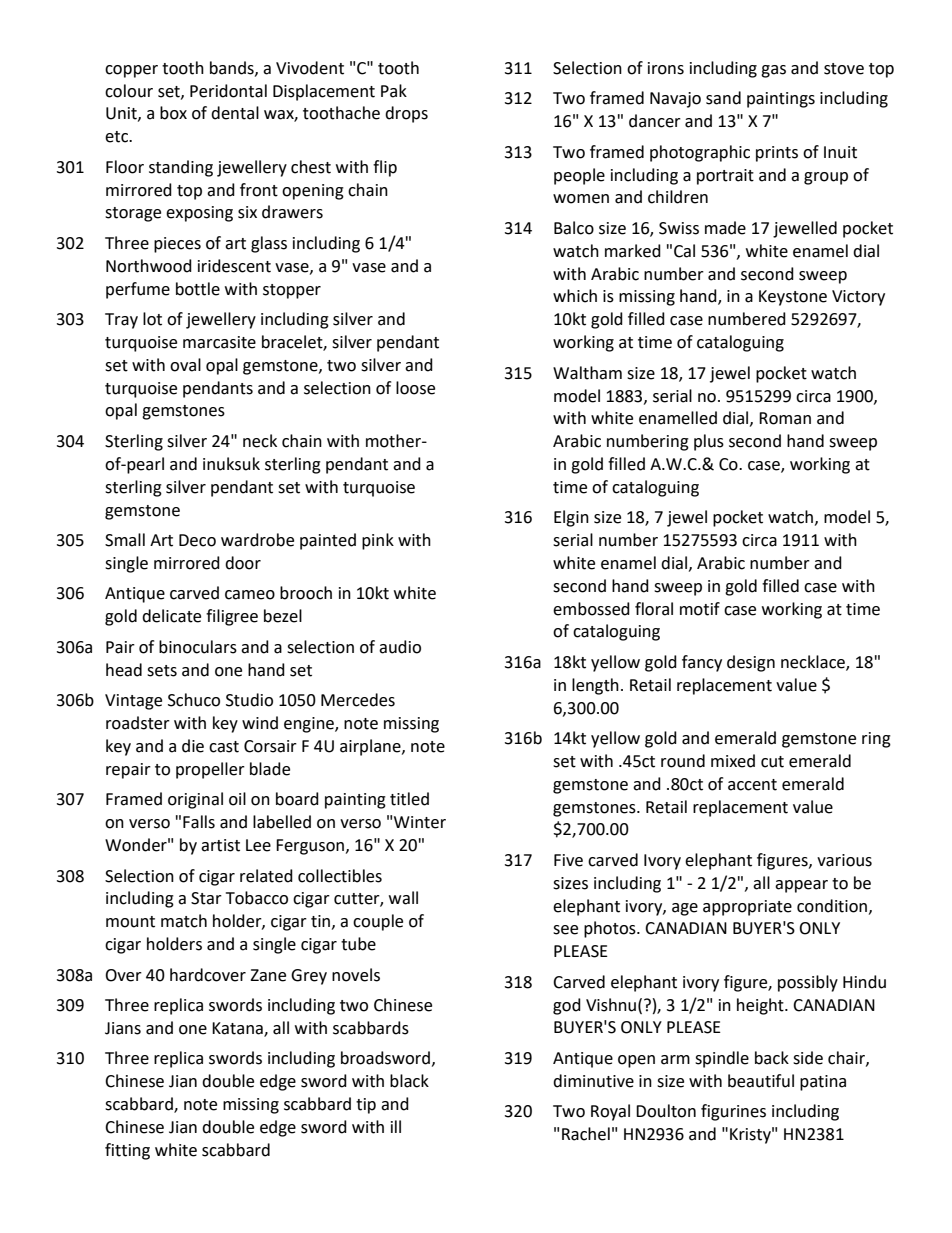 The image size is (952, 1233). I want to click on motif, so click(700, 609).
